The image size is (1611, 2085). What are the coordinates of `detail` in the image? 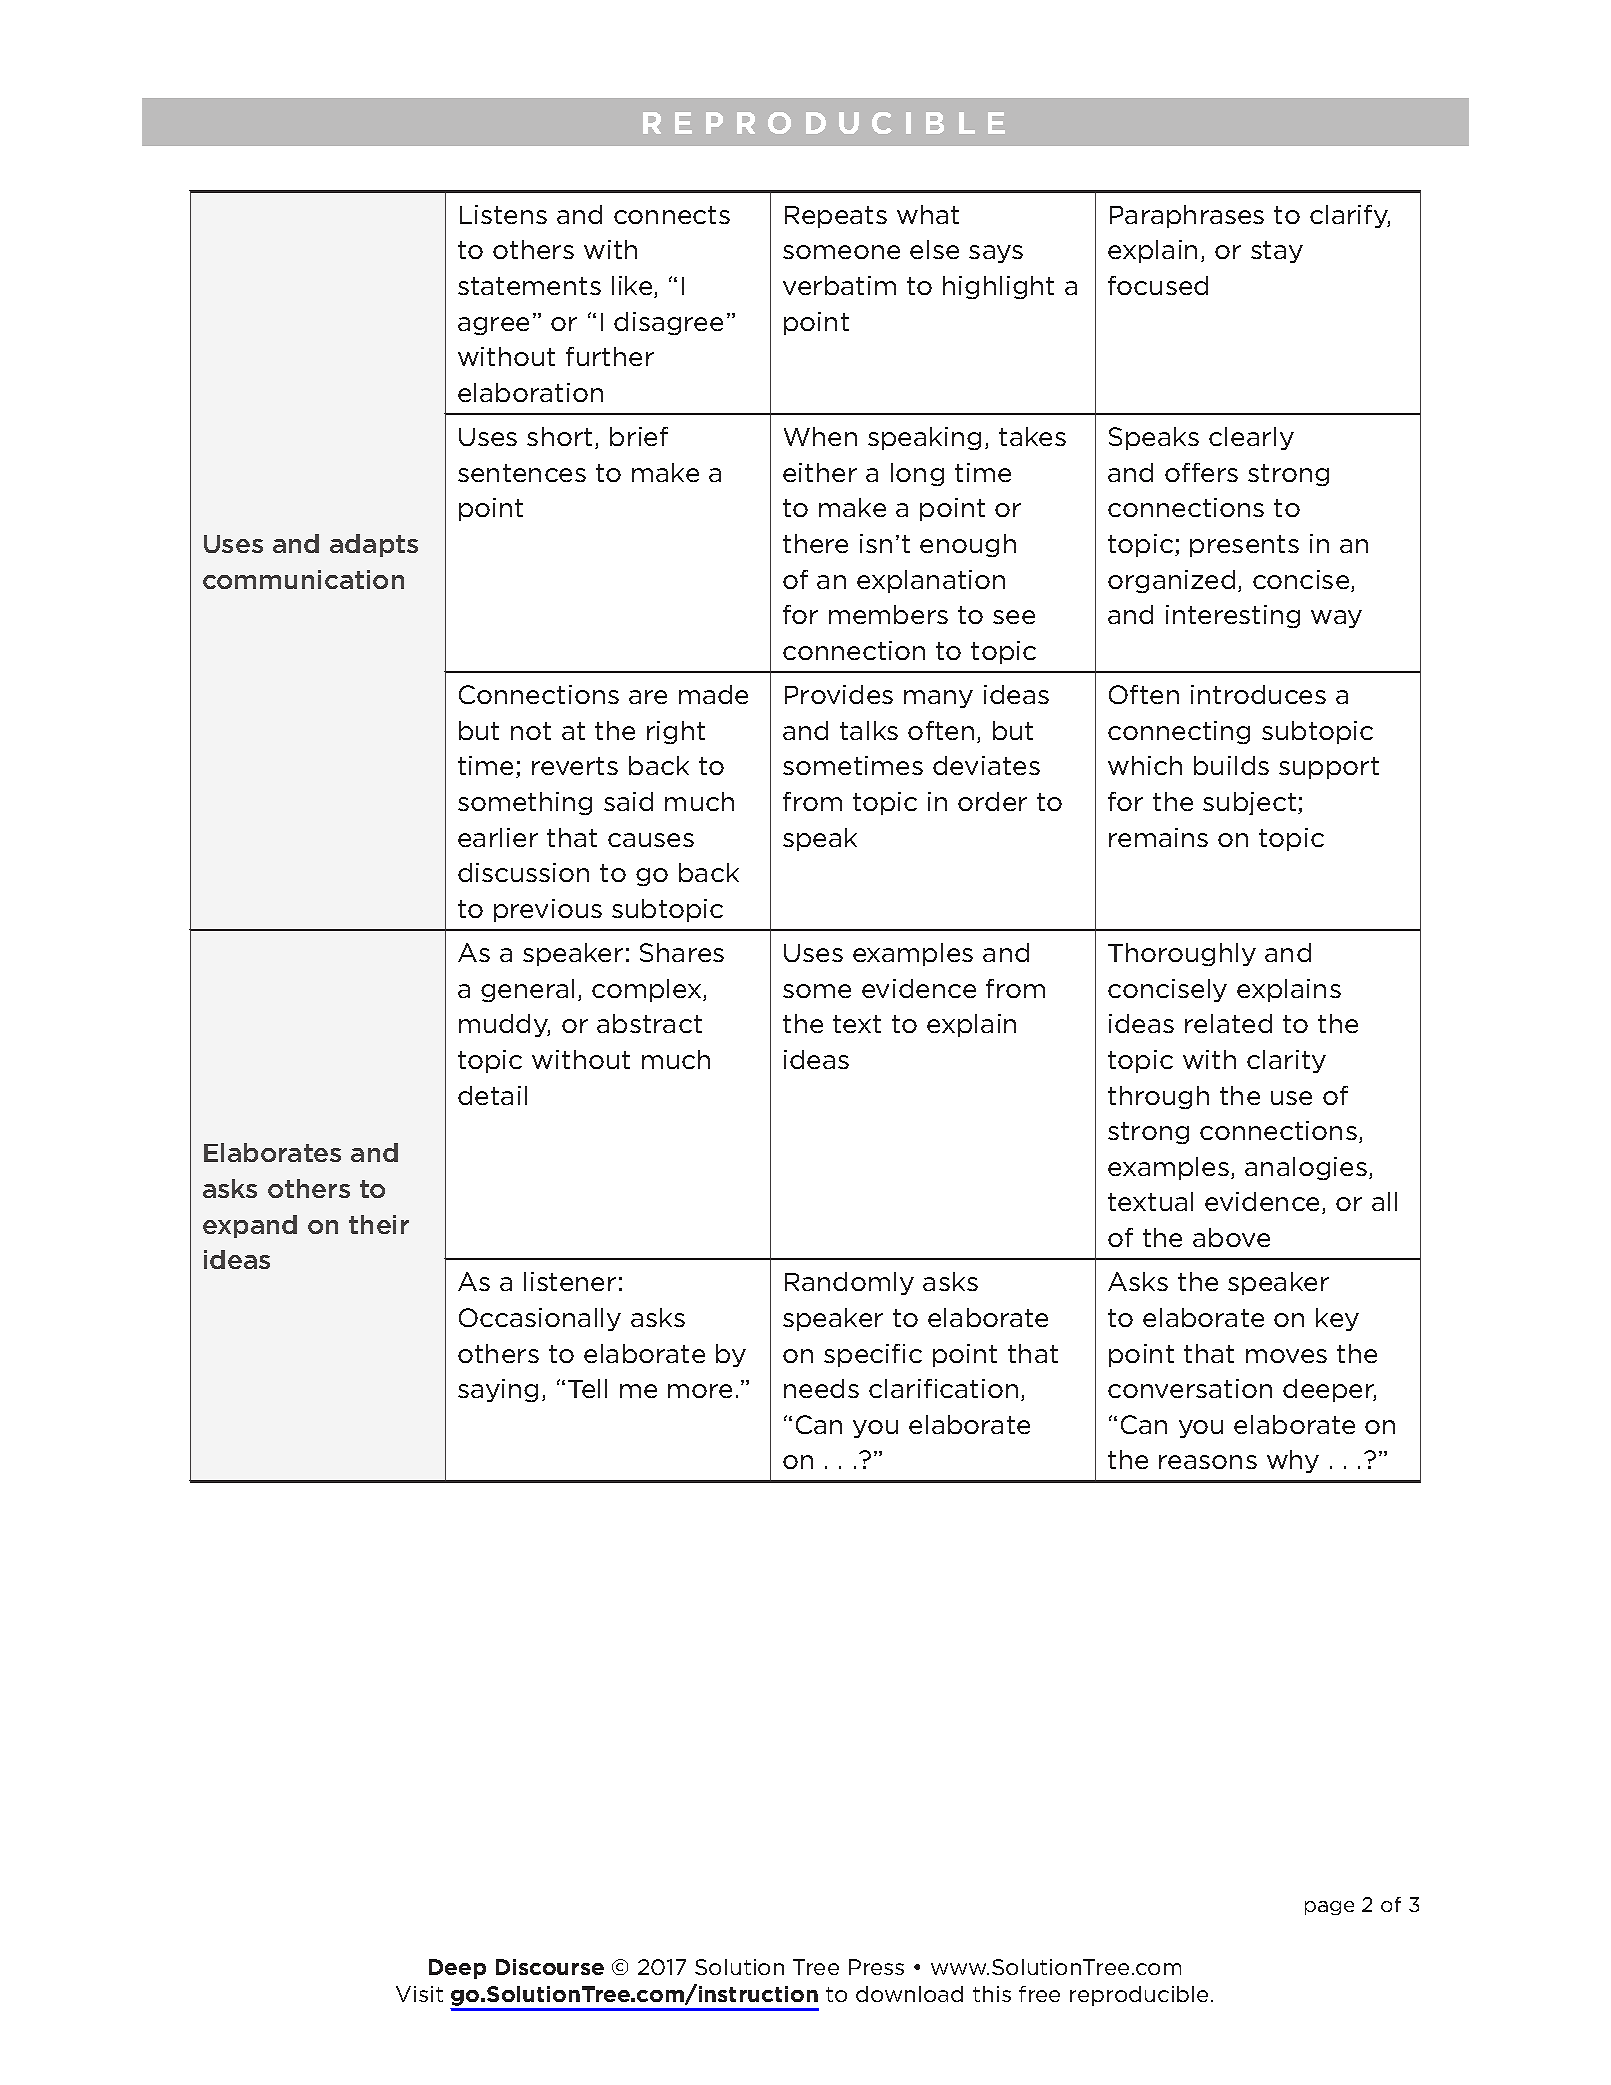 It's located at (492, 1095).
